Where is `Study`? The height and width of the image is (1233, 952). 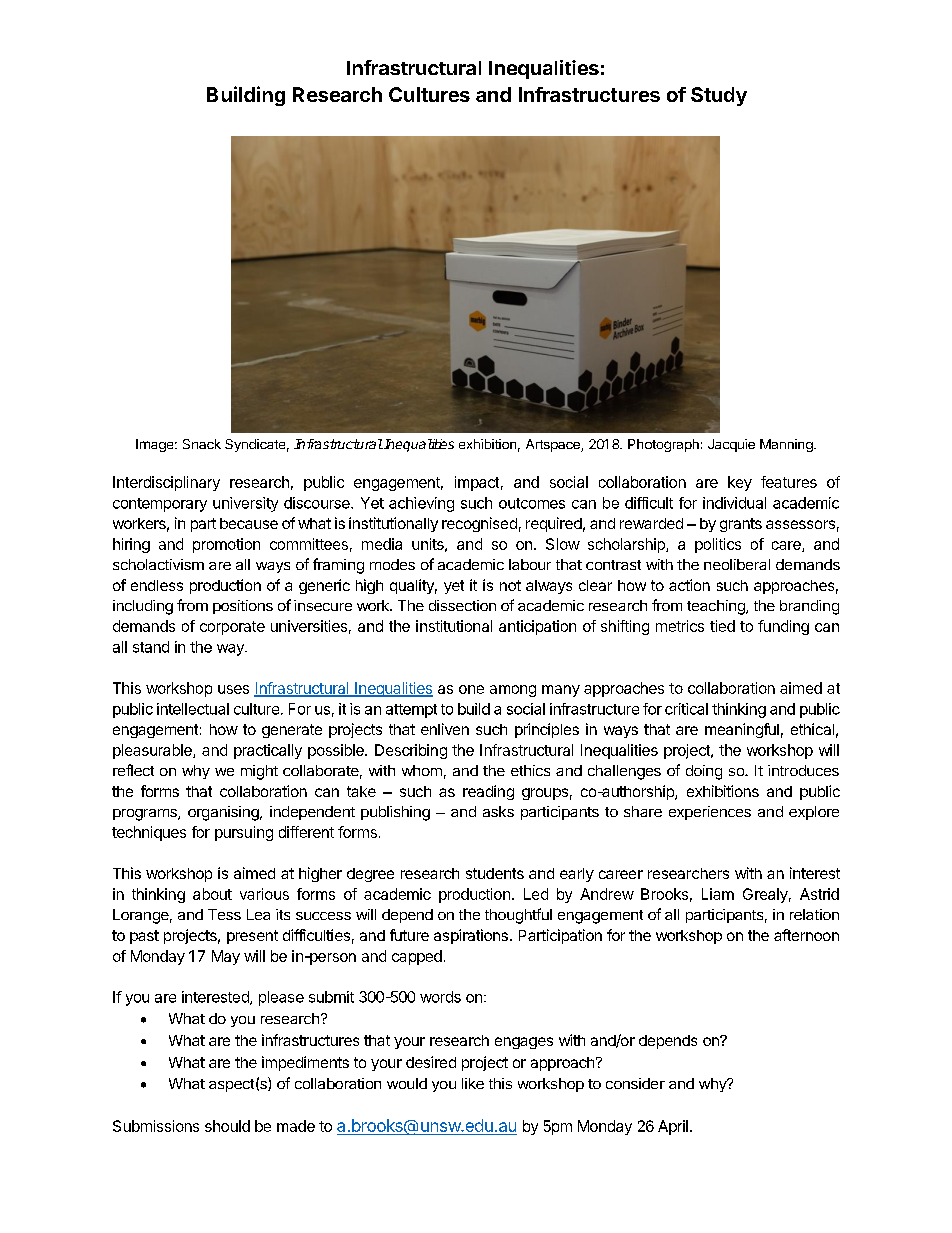 Study is located at coordinates (719, 96).
